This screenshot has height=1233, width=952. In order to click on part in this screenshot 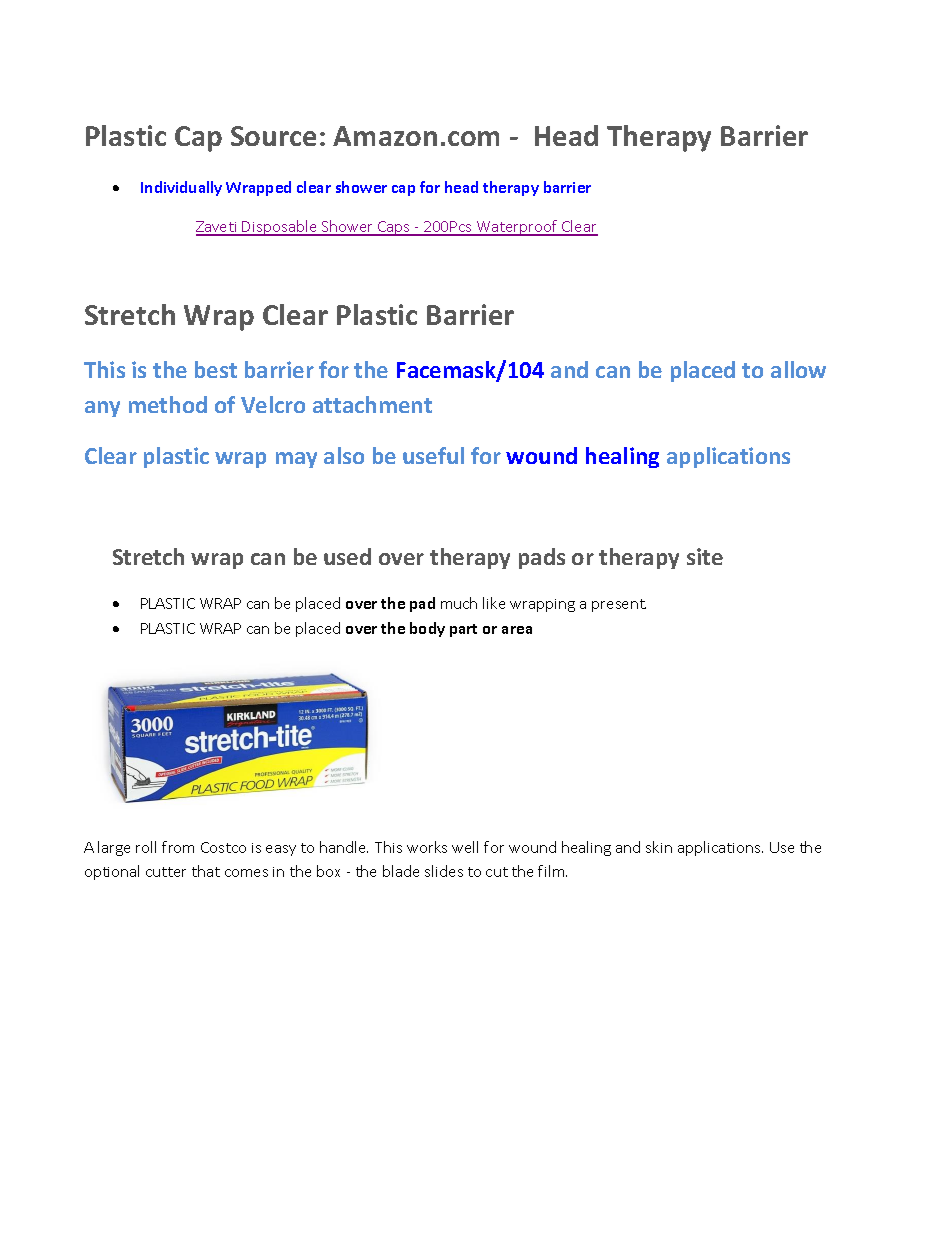, I will do `click(463, 630)`.
